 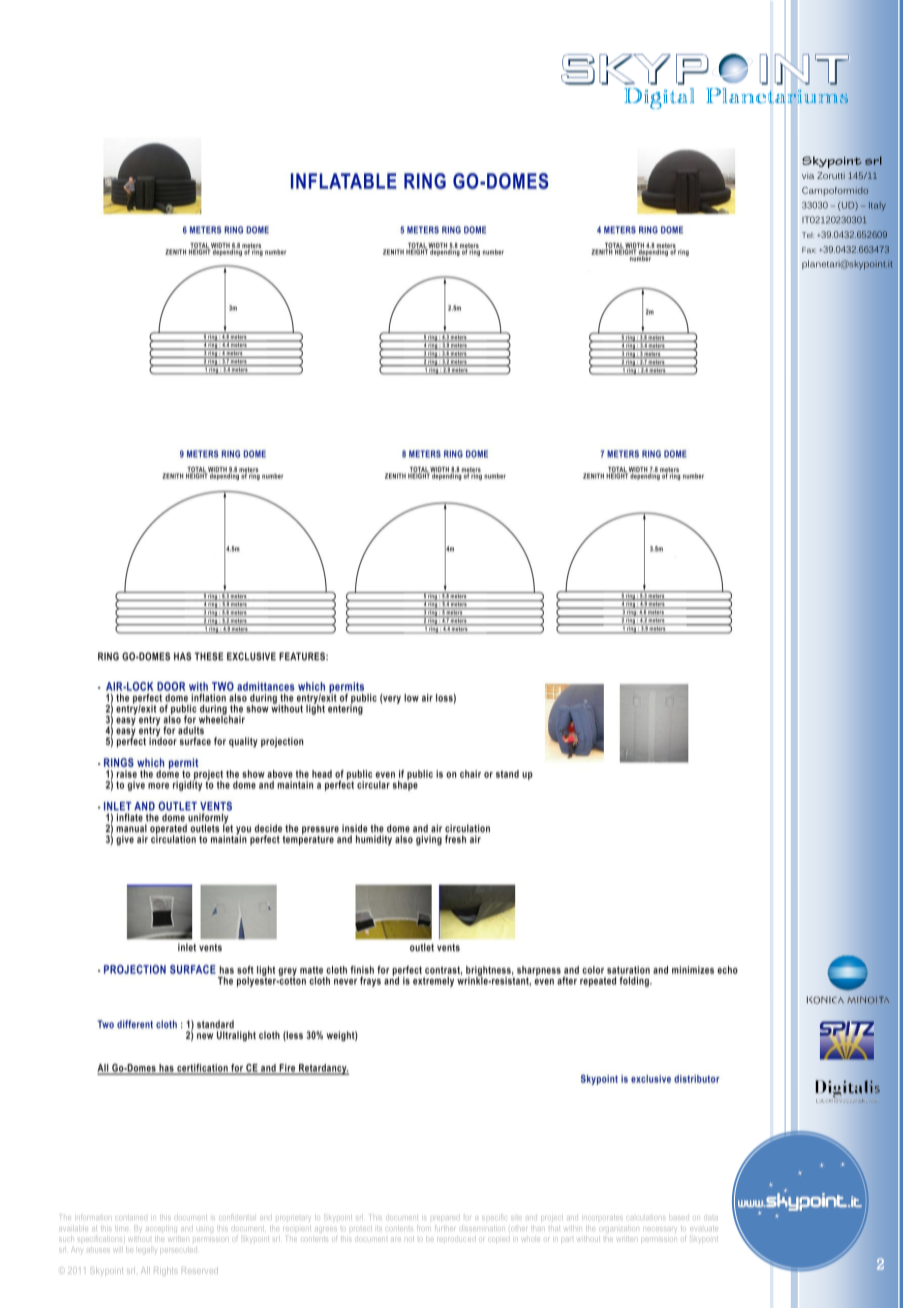 I want to click on from, so click(x=424, y=1227).
